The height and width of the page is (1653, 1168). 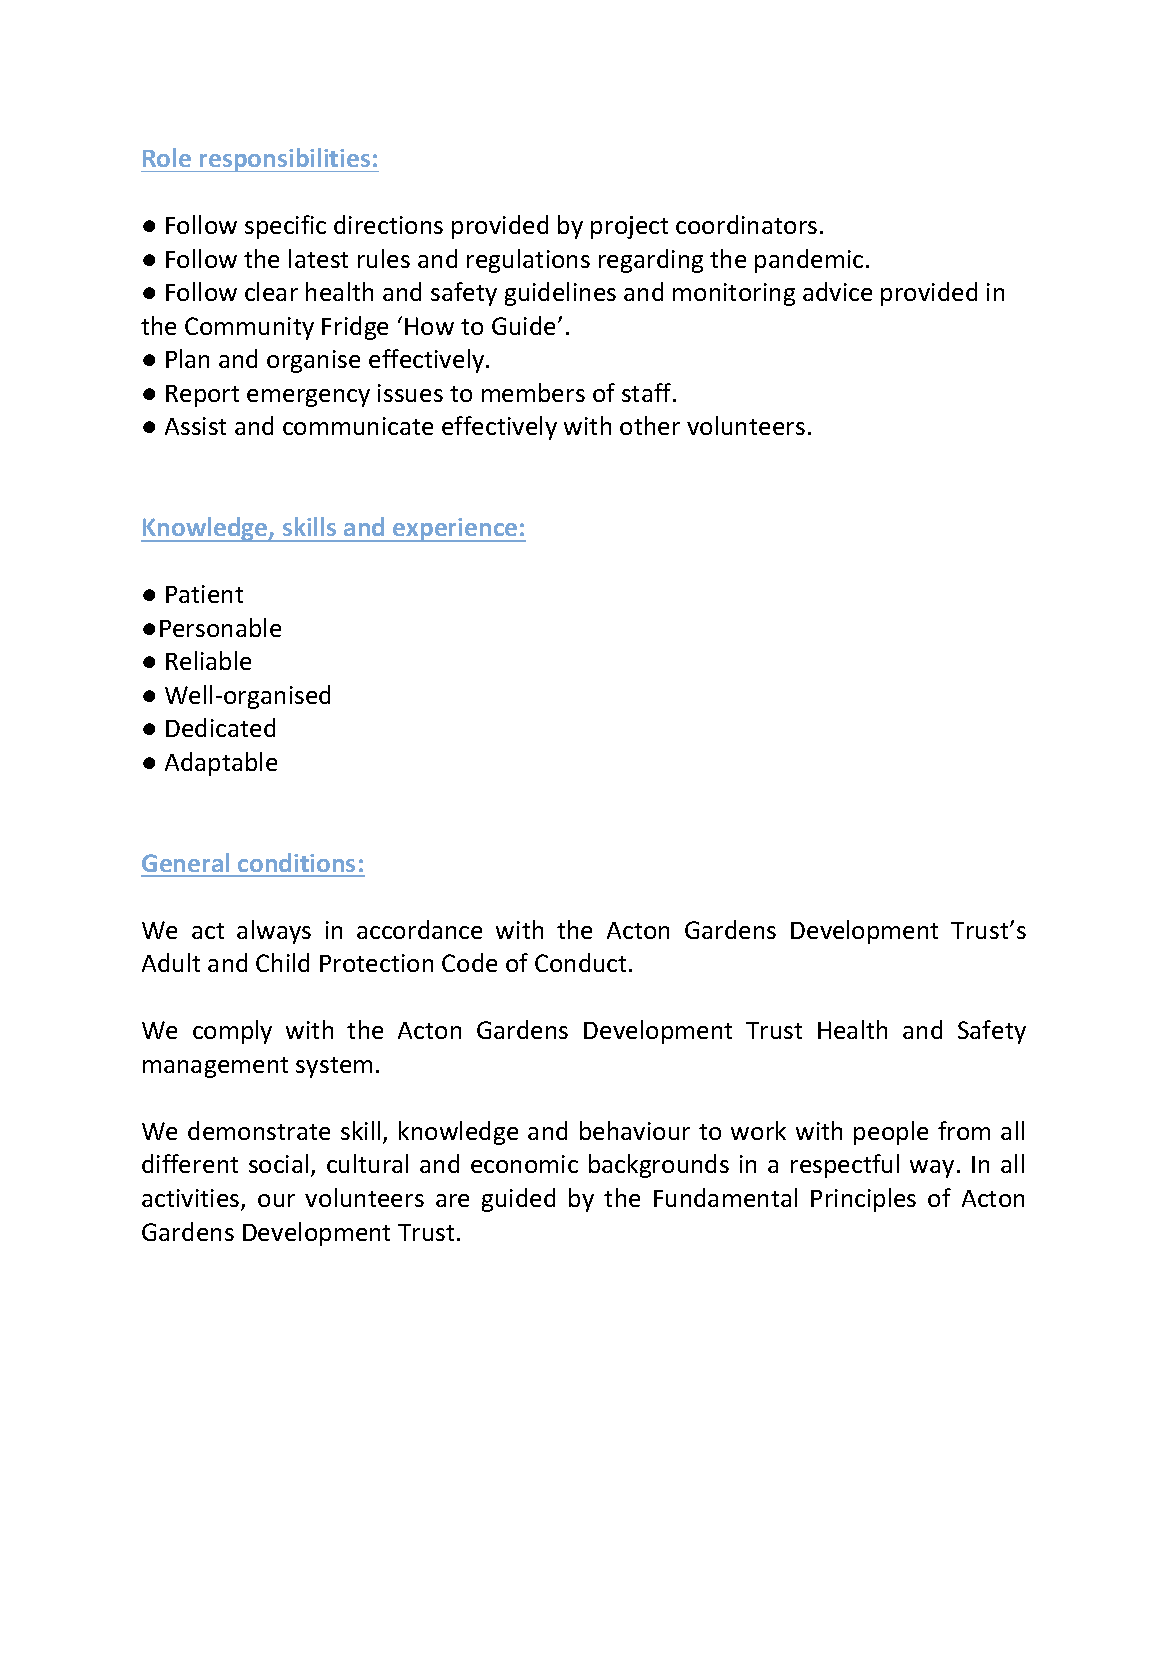 I want to click on project, so click(x=629, y=227).
